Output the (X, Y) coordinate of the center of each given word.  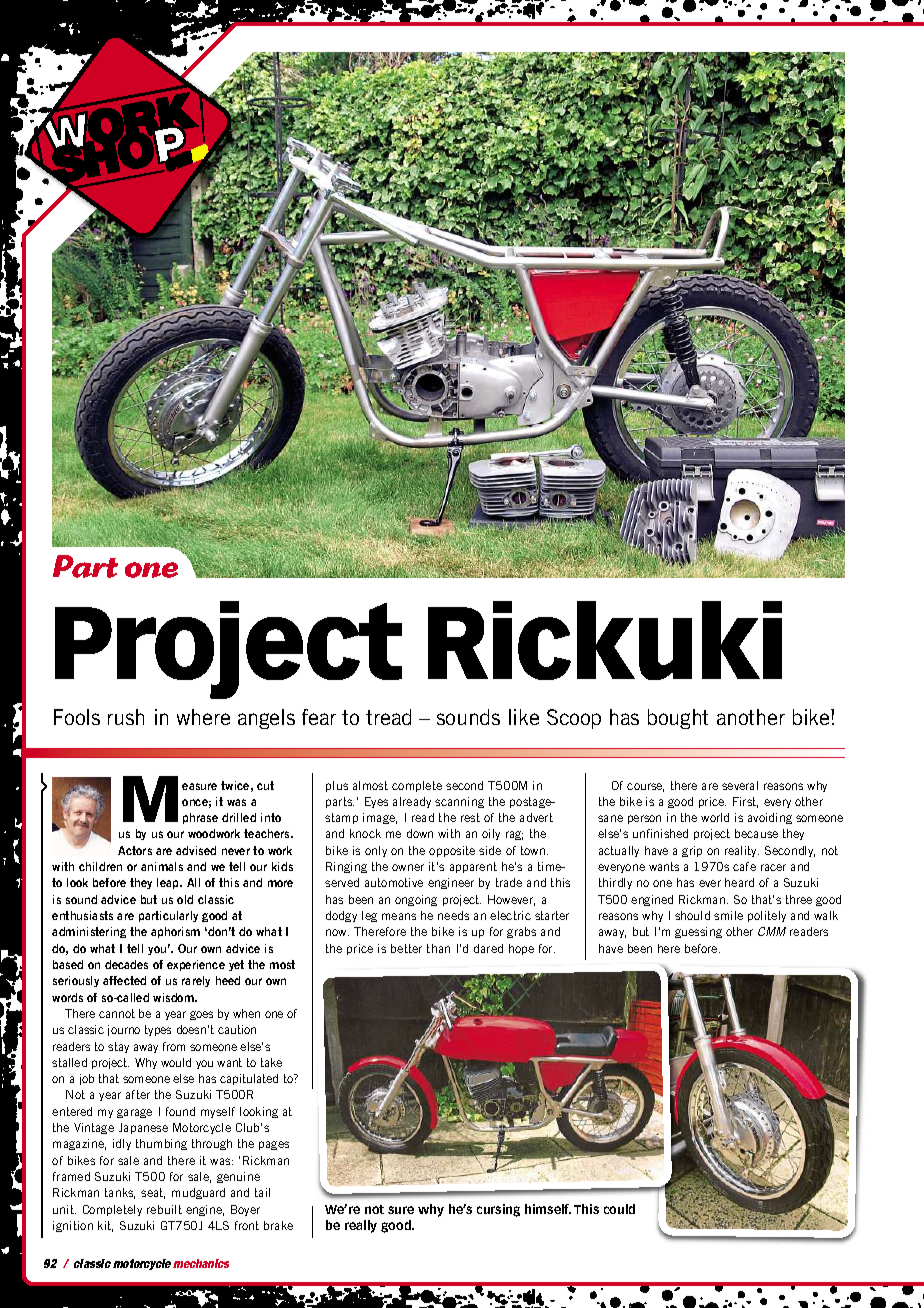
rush (126, 717)
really (361, 1226)
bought (678, 719)
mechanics (201, 1263)
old (185, 899)
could (619, 1209)
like (524, 717)
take (271, 1062)
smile (728, 915)
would (176, 1062)
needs (453, 915)
